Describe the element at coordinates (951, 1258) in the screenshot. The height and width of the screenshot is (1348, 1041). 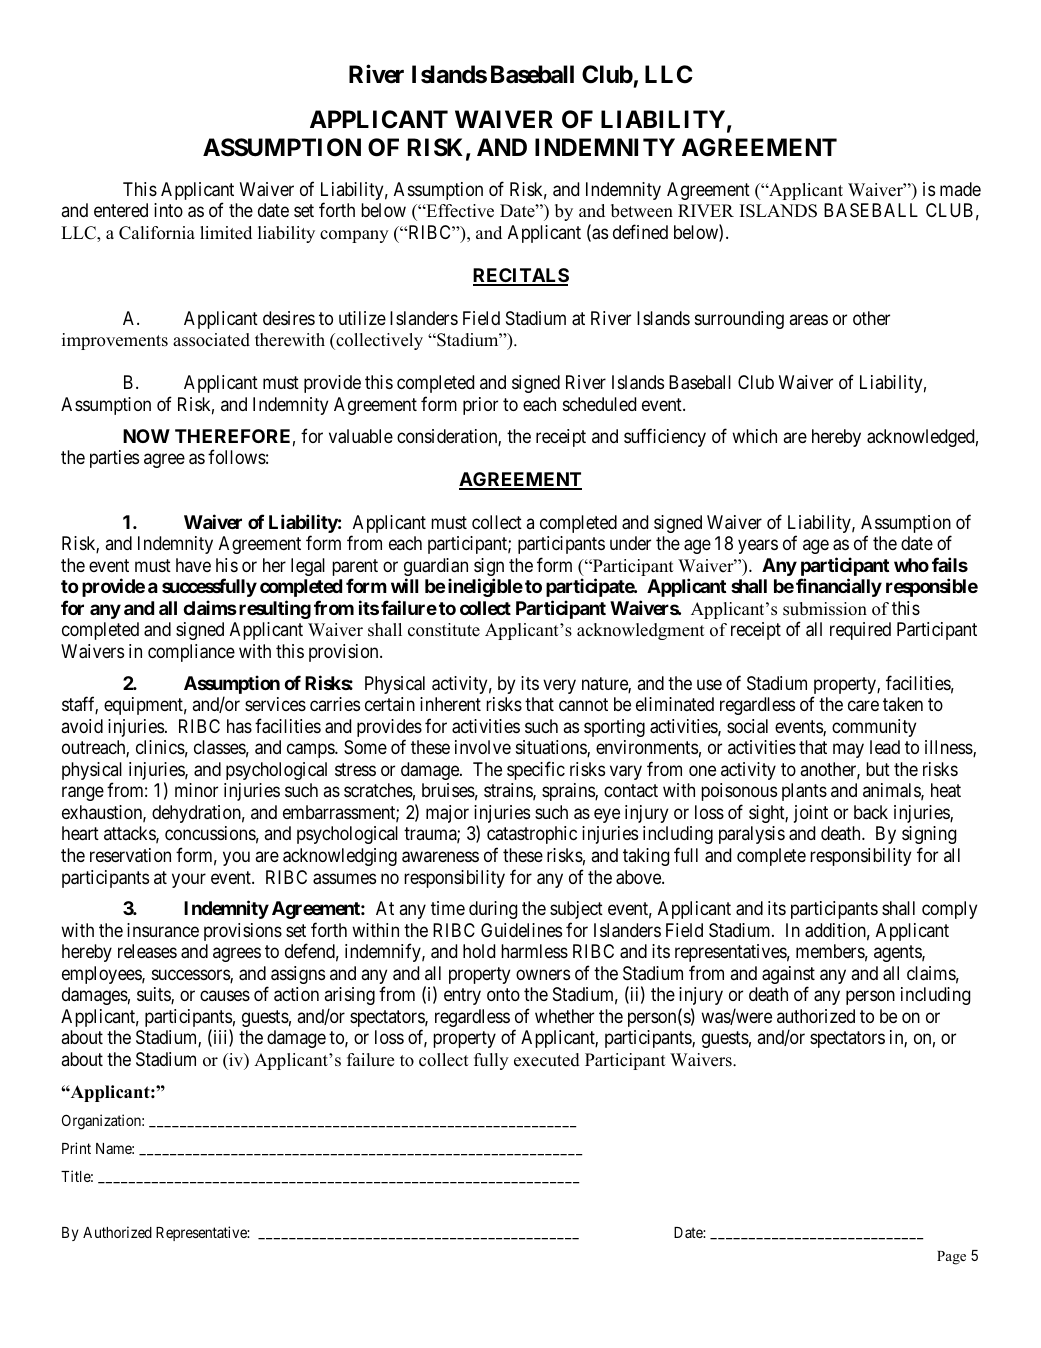
I see `Page` at that location.
